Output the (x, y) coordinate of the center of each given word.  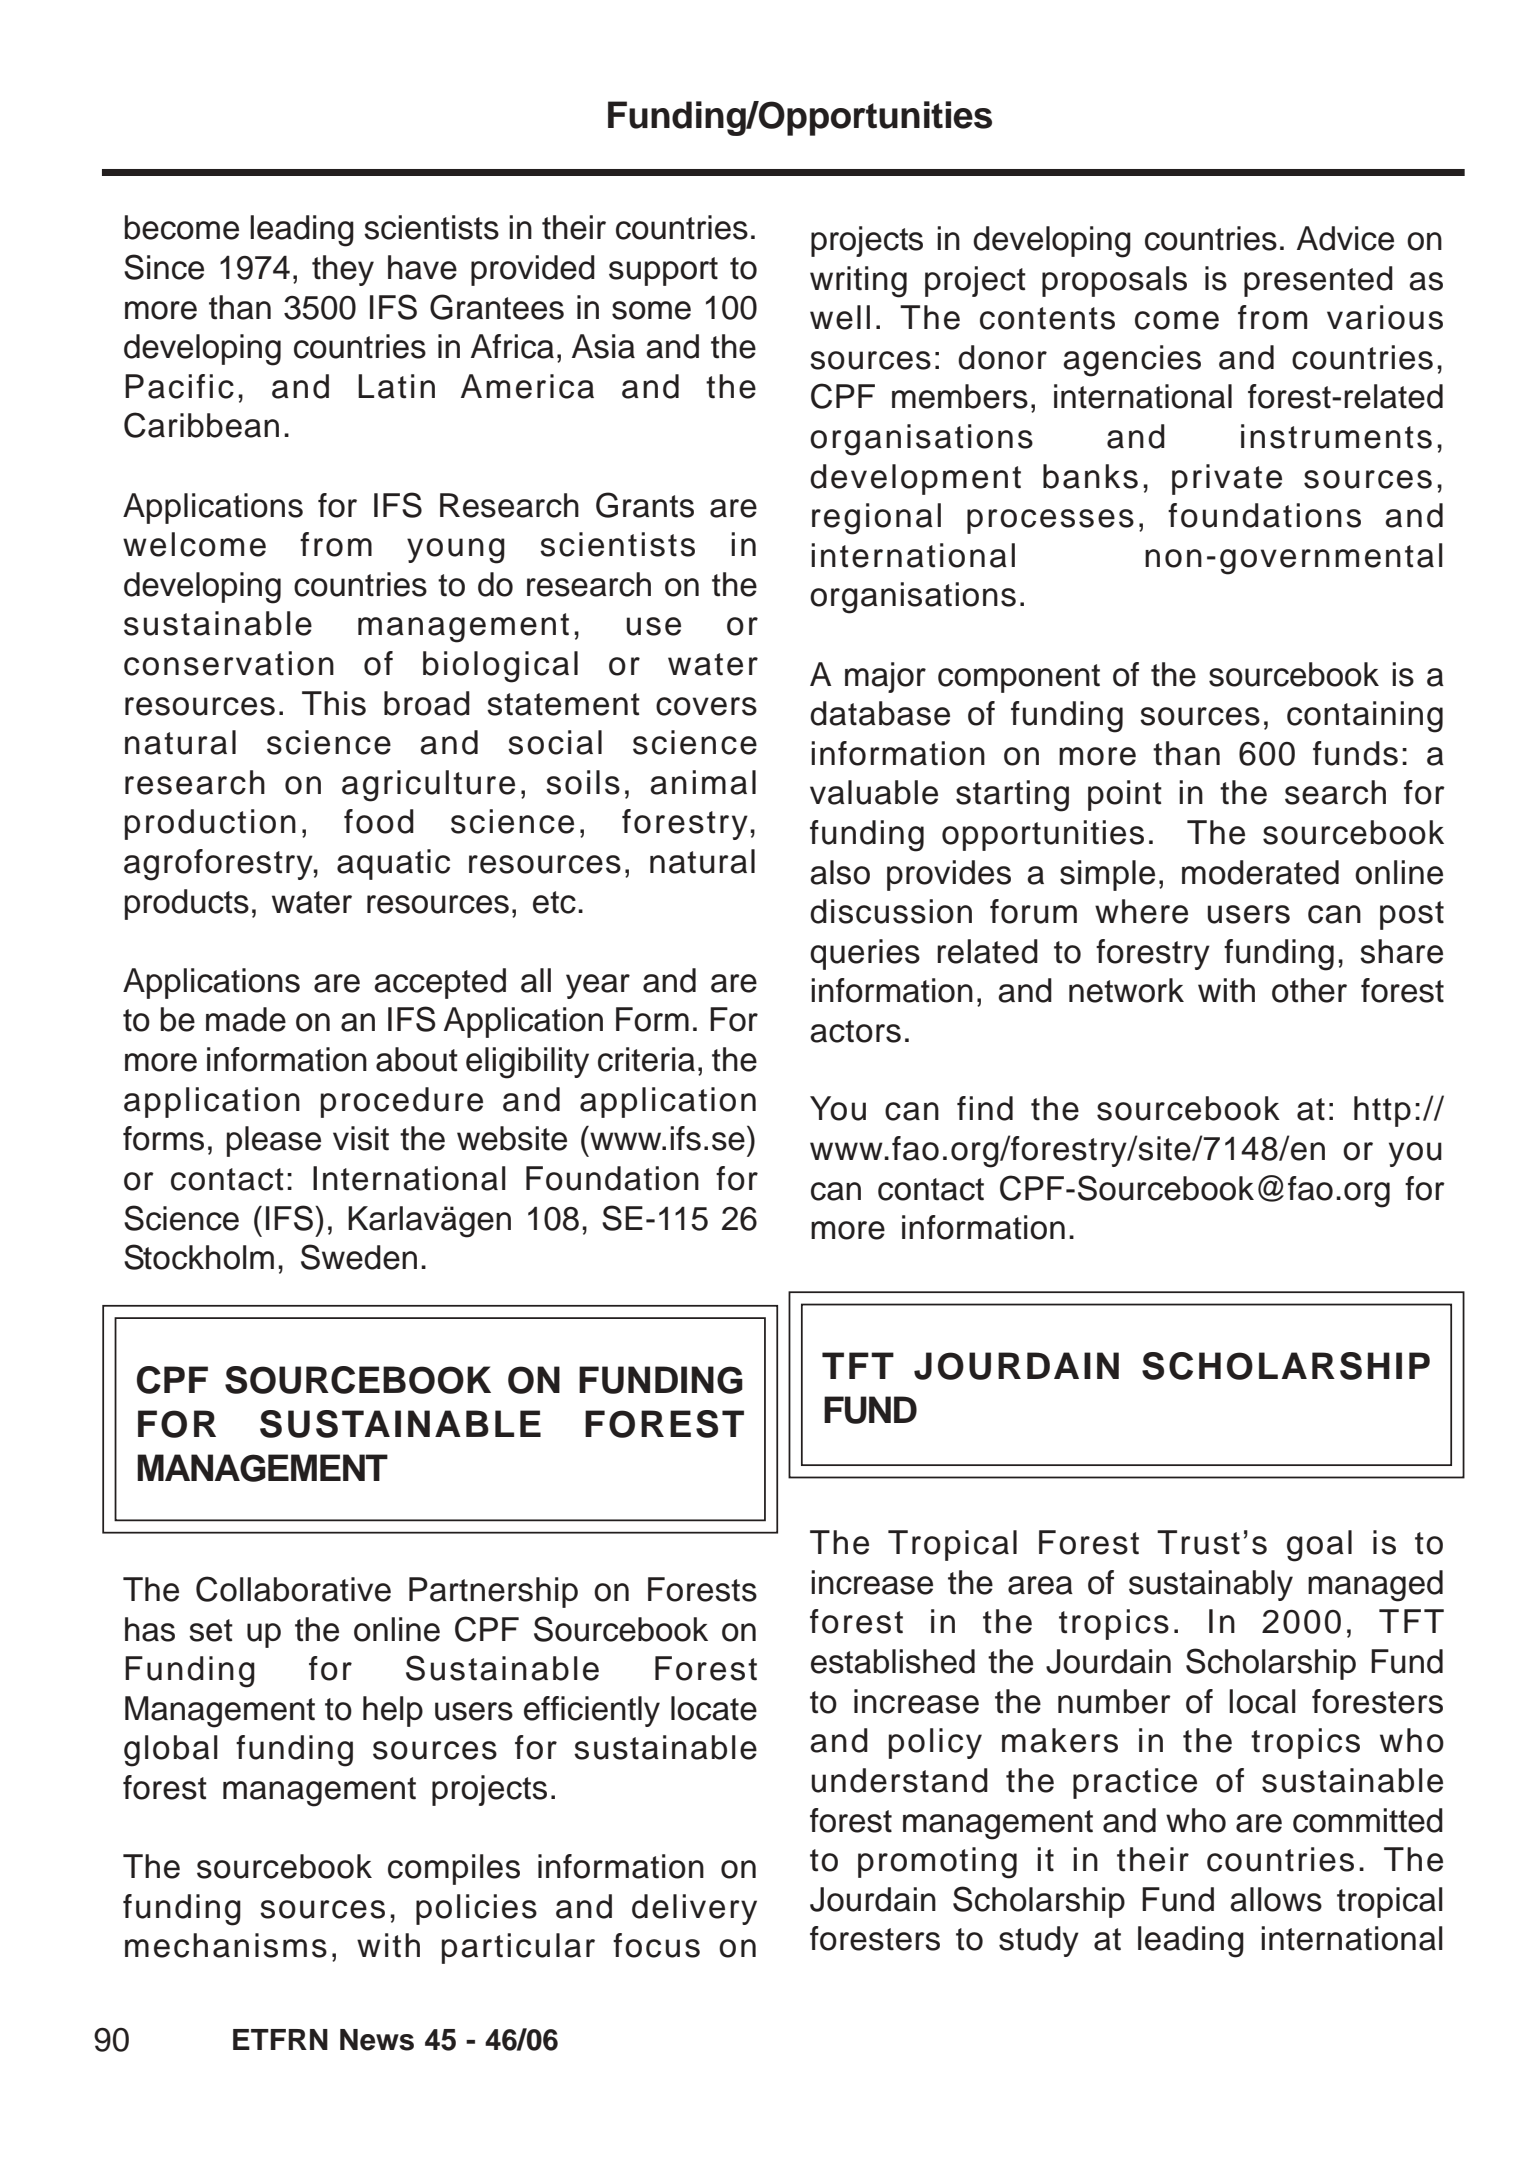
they (343, 270)
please (274, 1141)
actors (855, 1031)
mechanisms (226, 1945)
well (840, 317)
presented (1318, 281)
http (1382, 1111)
